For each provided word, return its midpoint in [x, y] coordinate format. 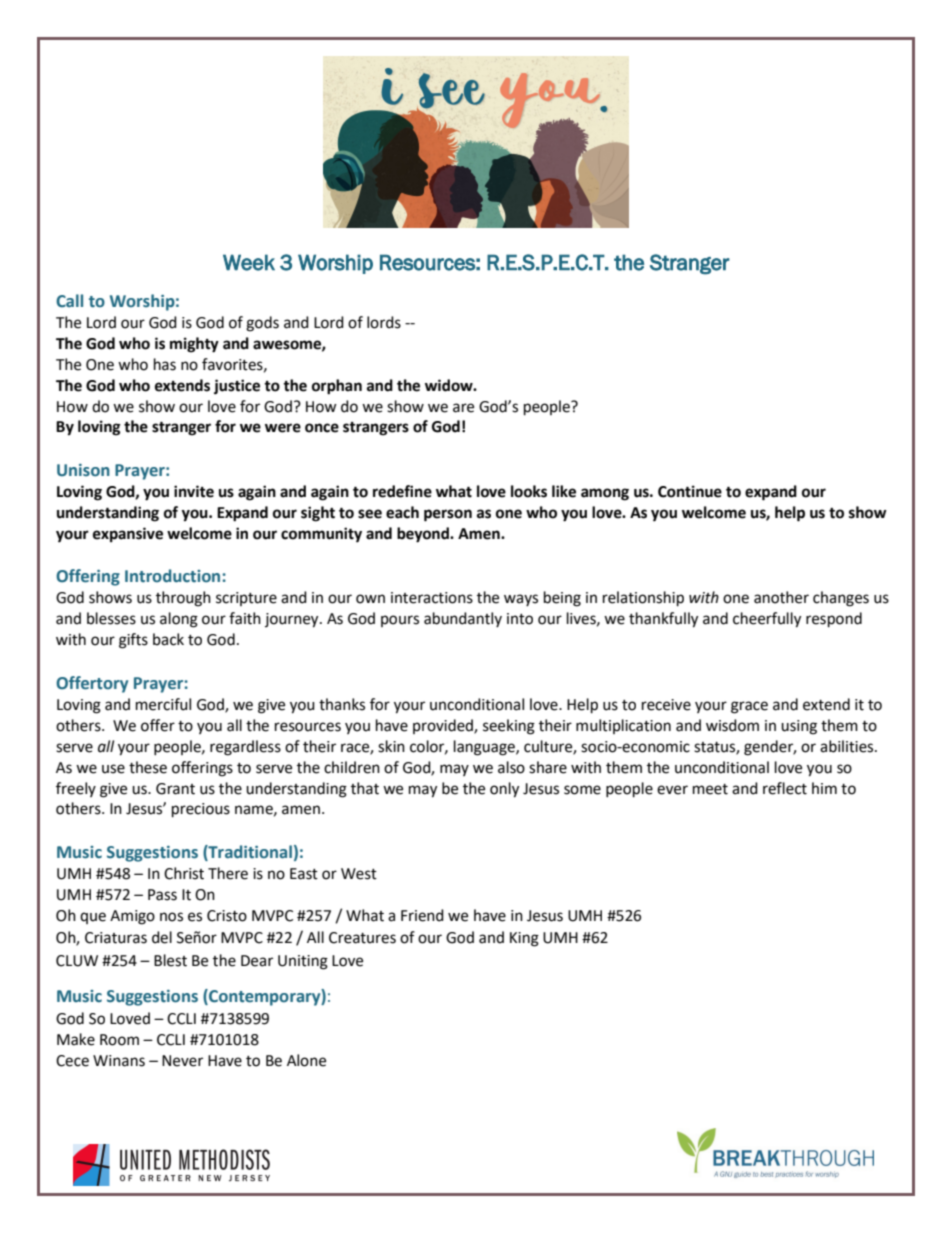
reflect [785, 788]
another [781, 597]
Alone [306, 1060]
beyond [424, 535]
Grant [175, 789]
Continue [690, 491]
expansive [128, 535]
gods [262, 324]
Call [69, 301]
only [504, 790]
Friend [422, 915]
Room [119, 1040]
